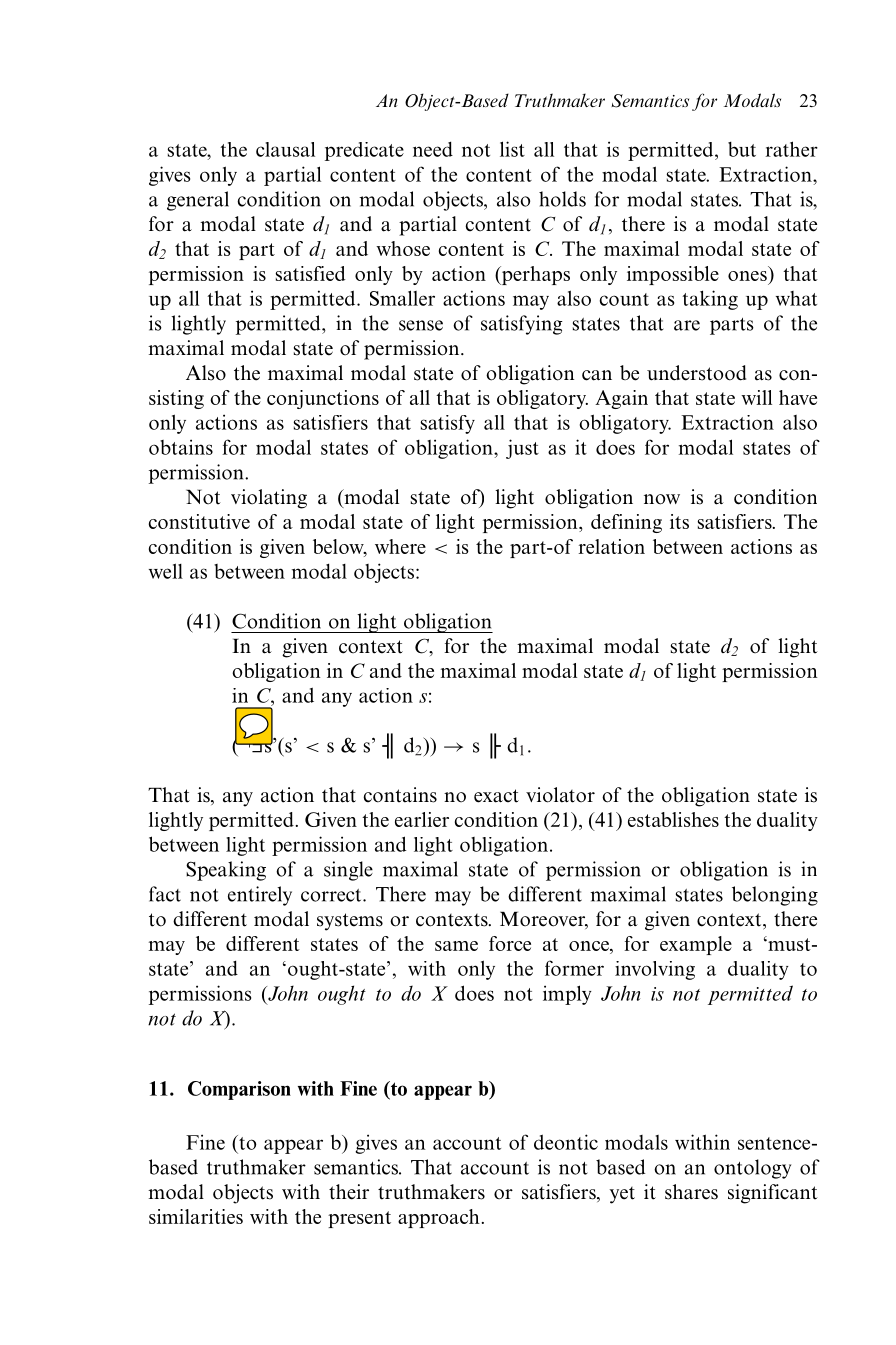 The width and height of the screenshot is (896, 1345). I want to click on list, so click(512, 149).
